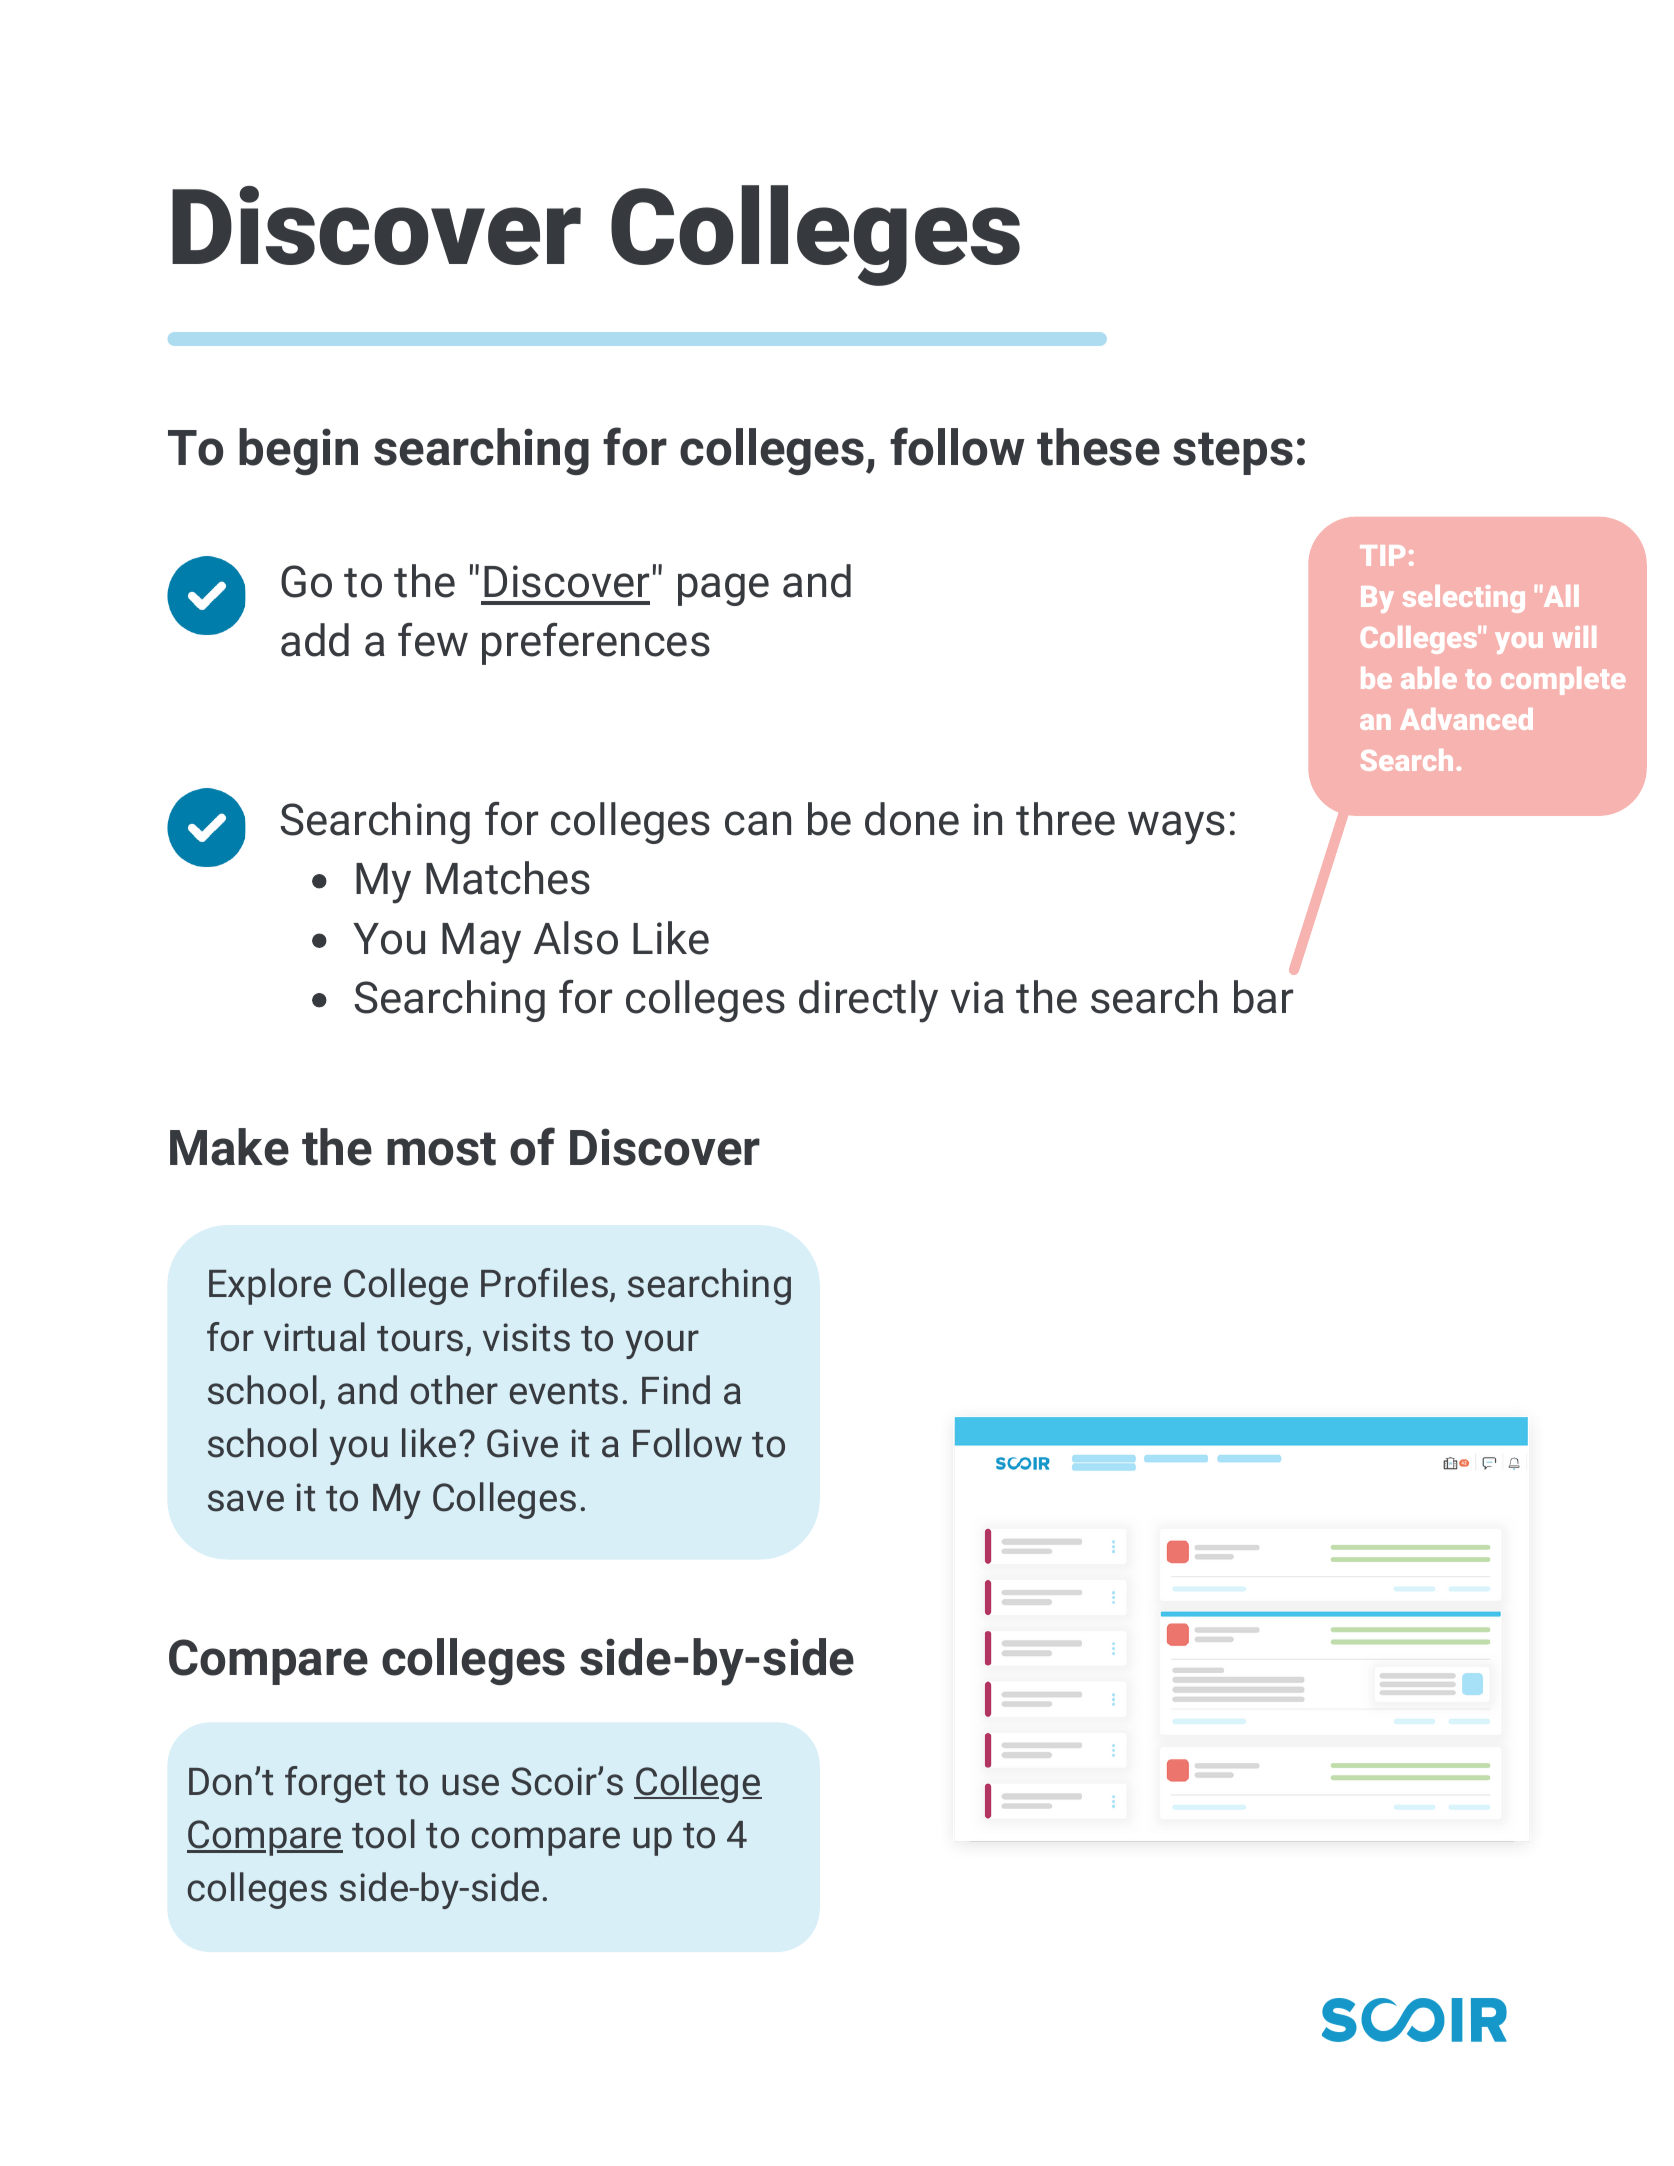 The width and height of the screenshot is (1674, 2166). I want to click on forget, so click(335, 1784).
